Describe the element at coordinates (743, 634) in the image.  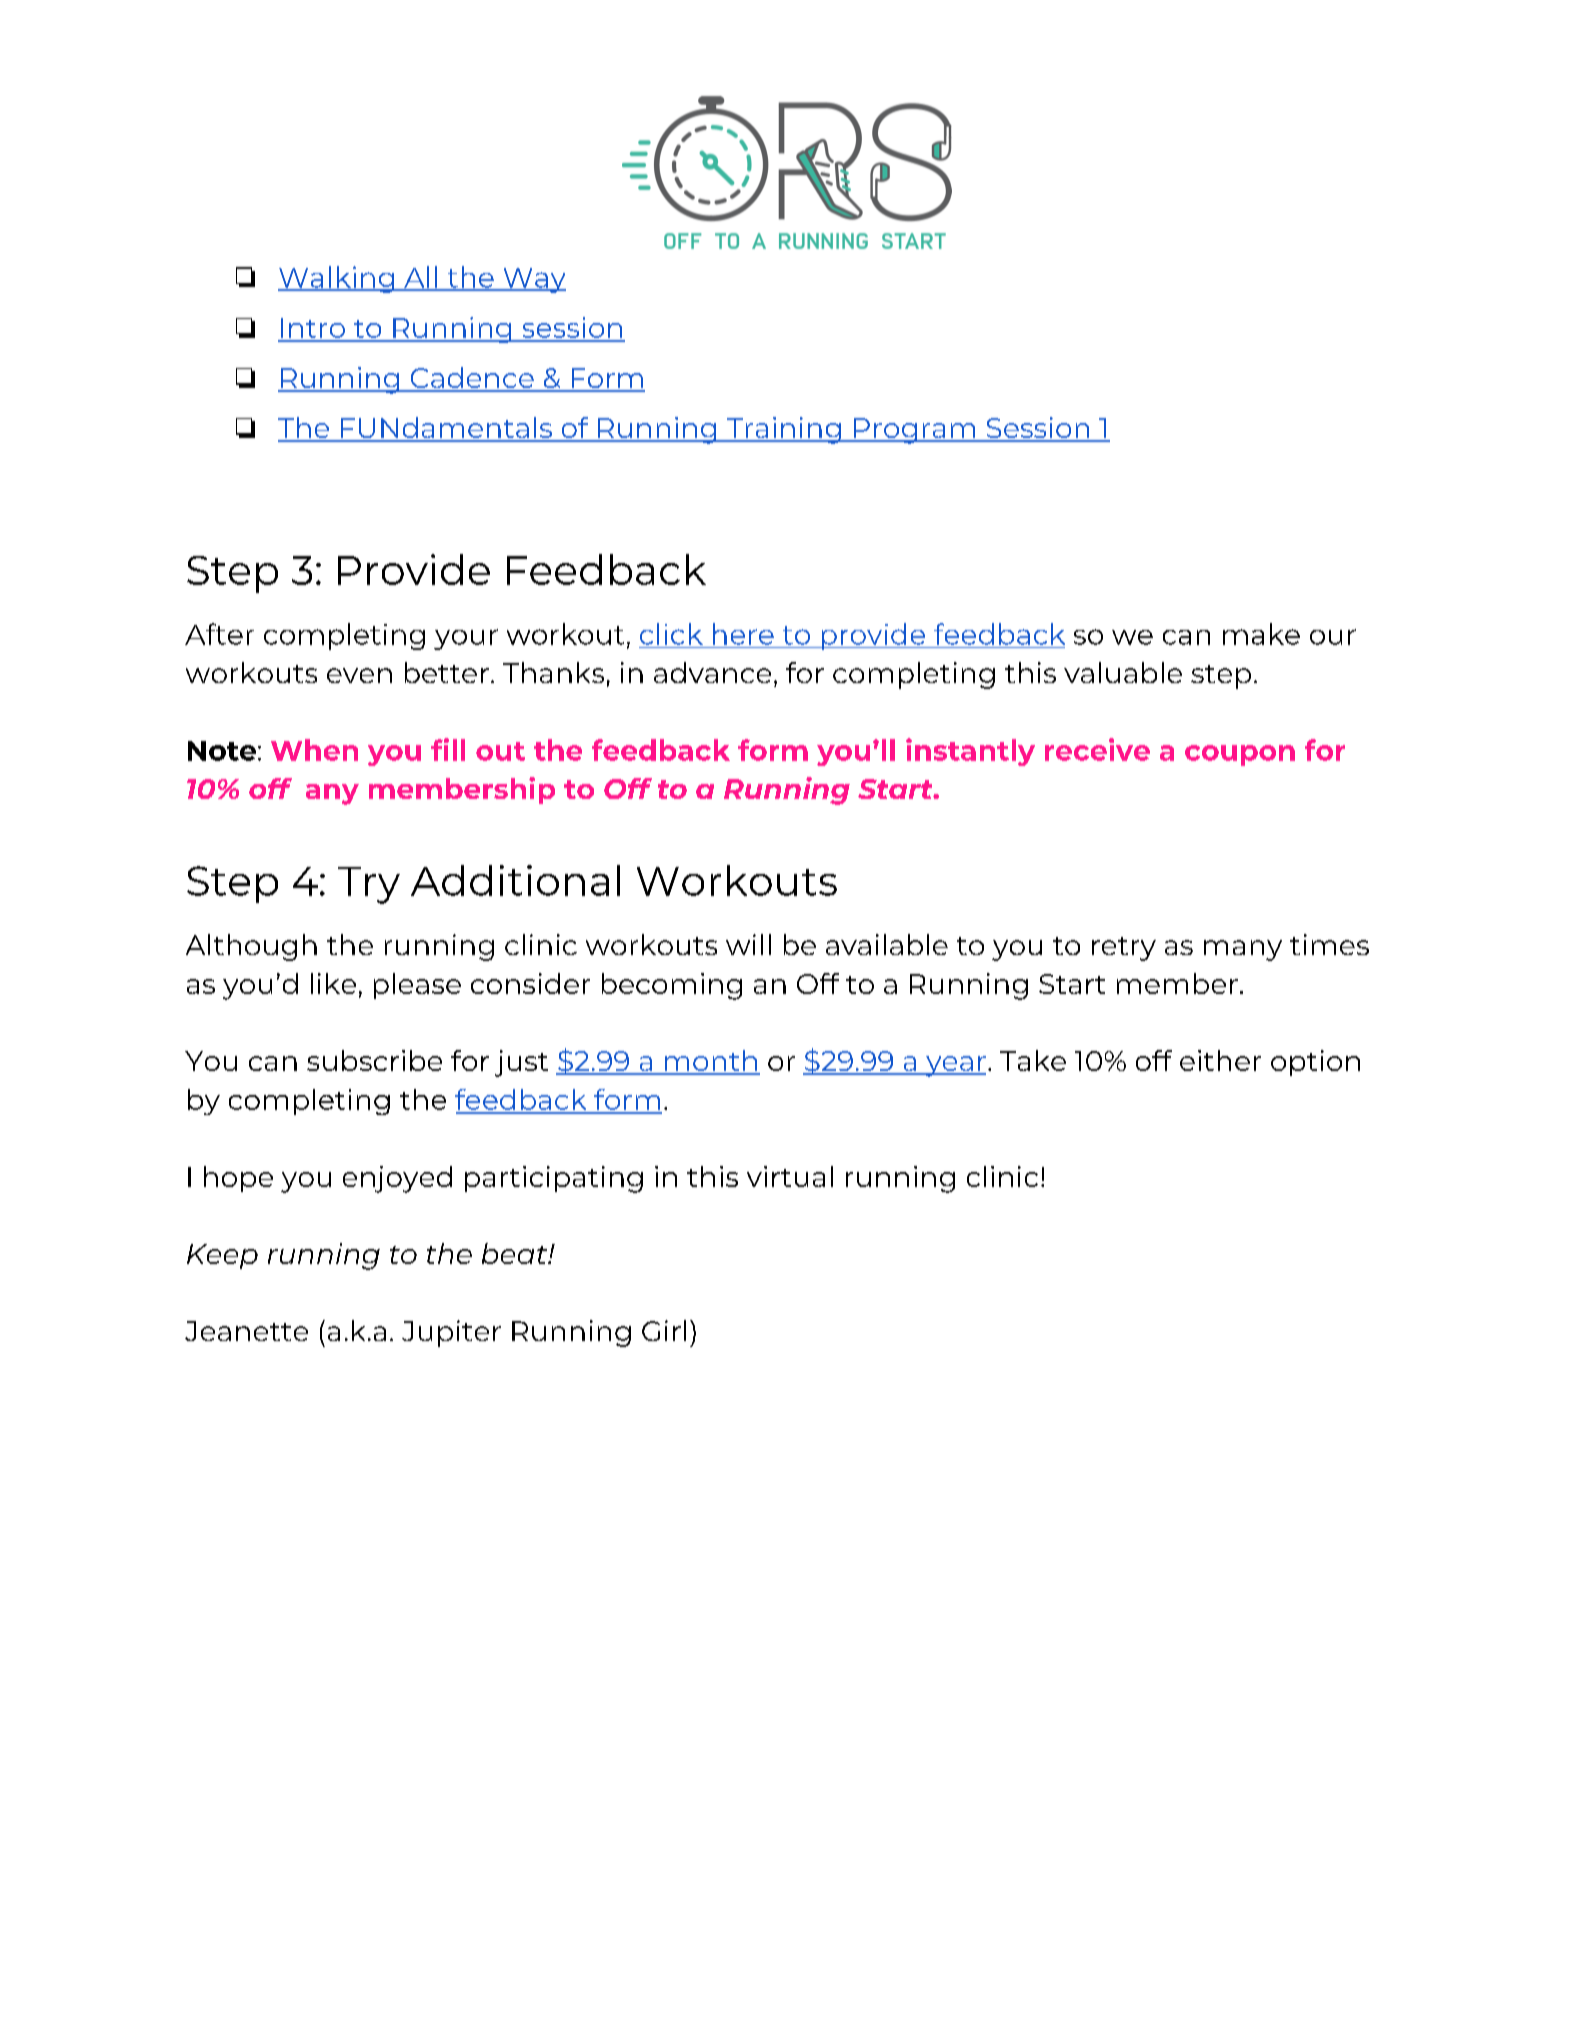
I see `here` at that location.
